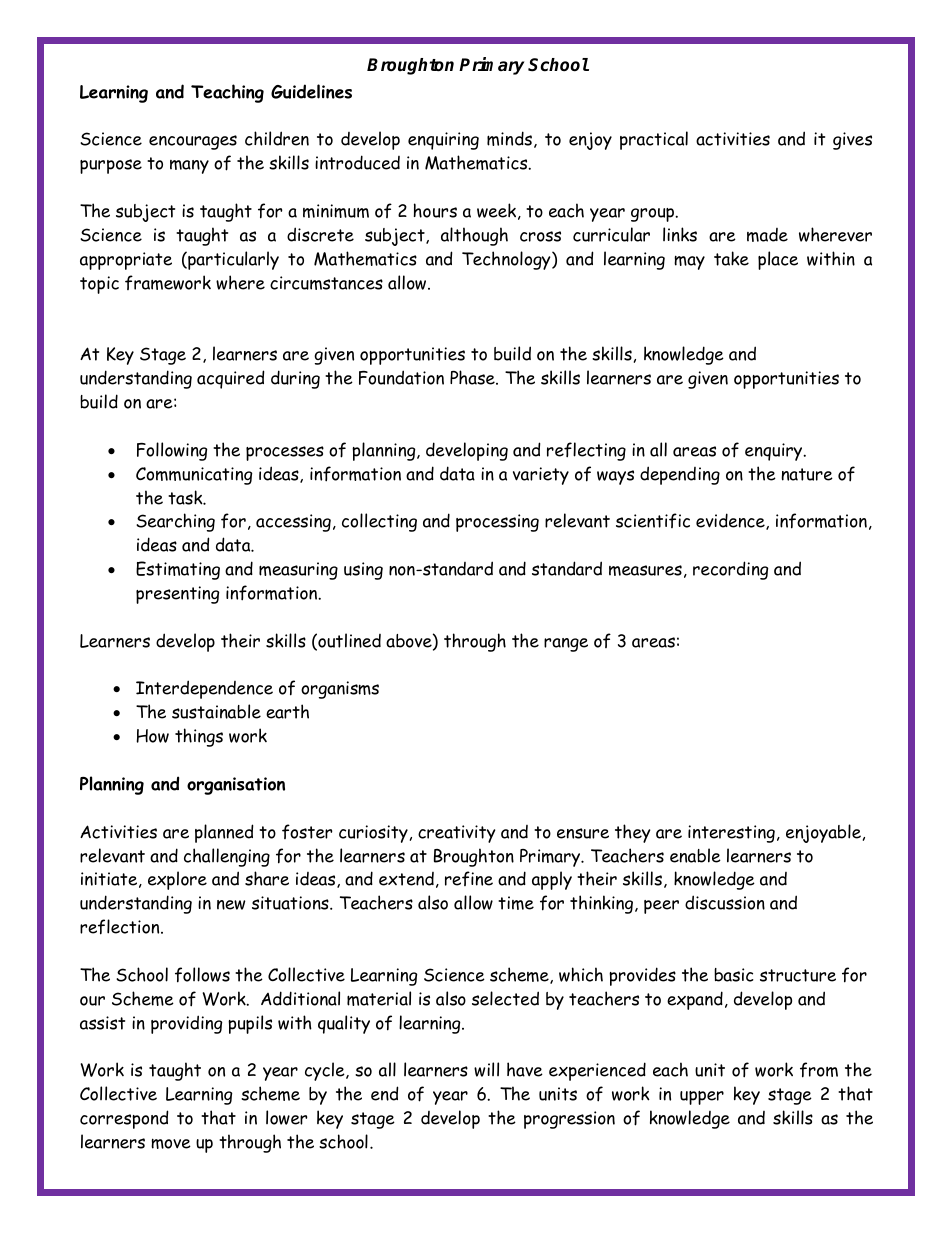  What do you see at coordinates (473, 377) in the screenshot?
I see `Phase` at bounding box center [473, 377].
